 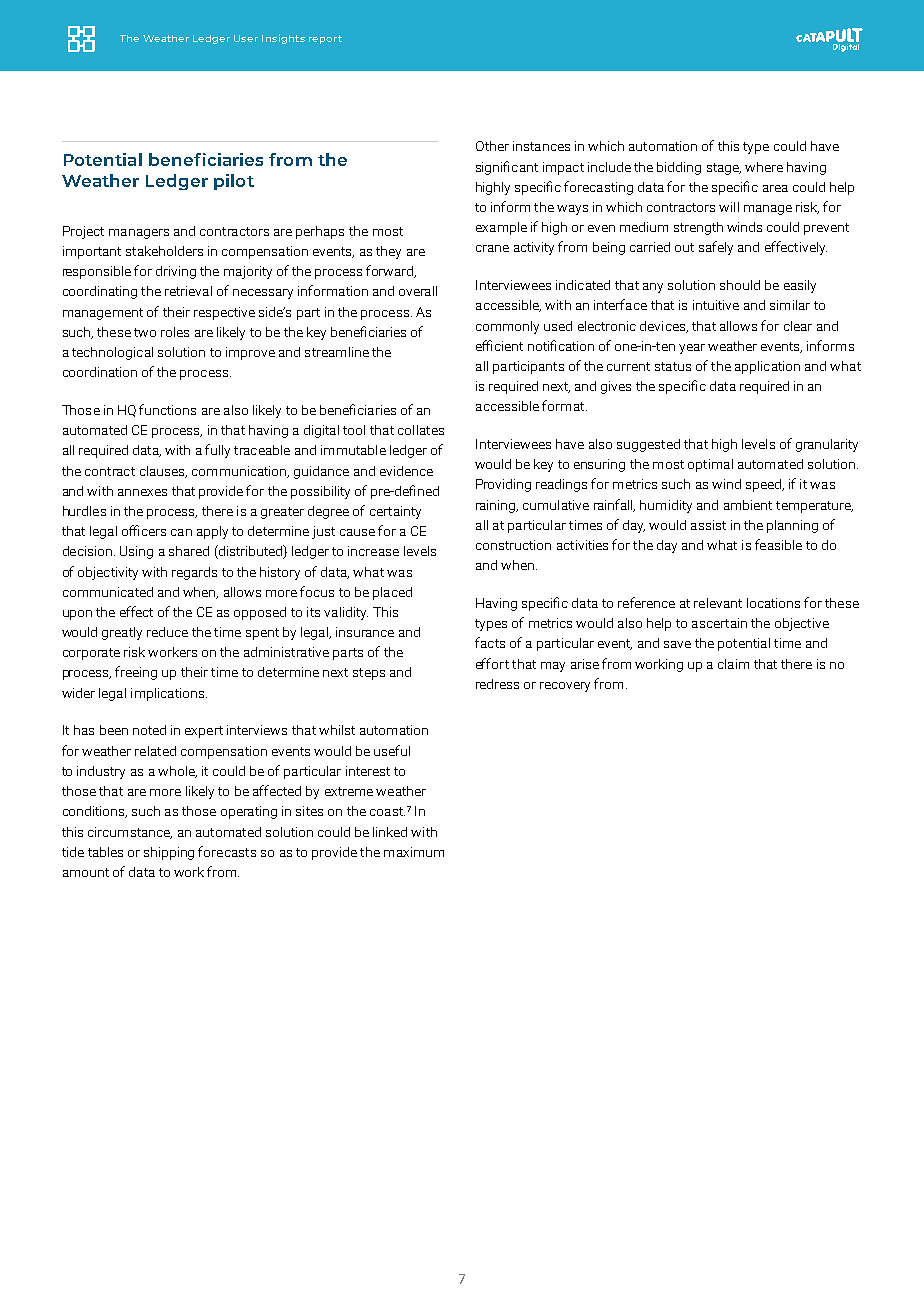 I want to click on User, so click(x=246, y=38).
